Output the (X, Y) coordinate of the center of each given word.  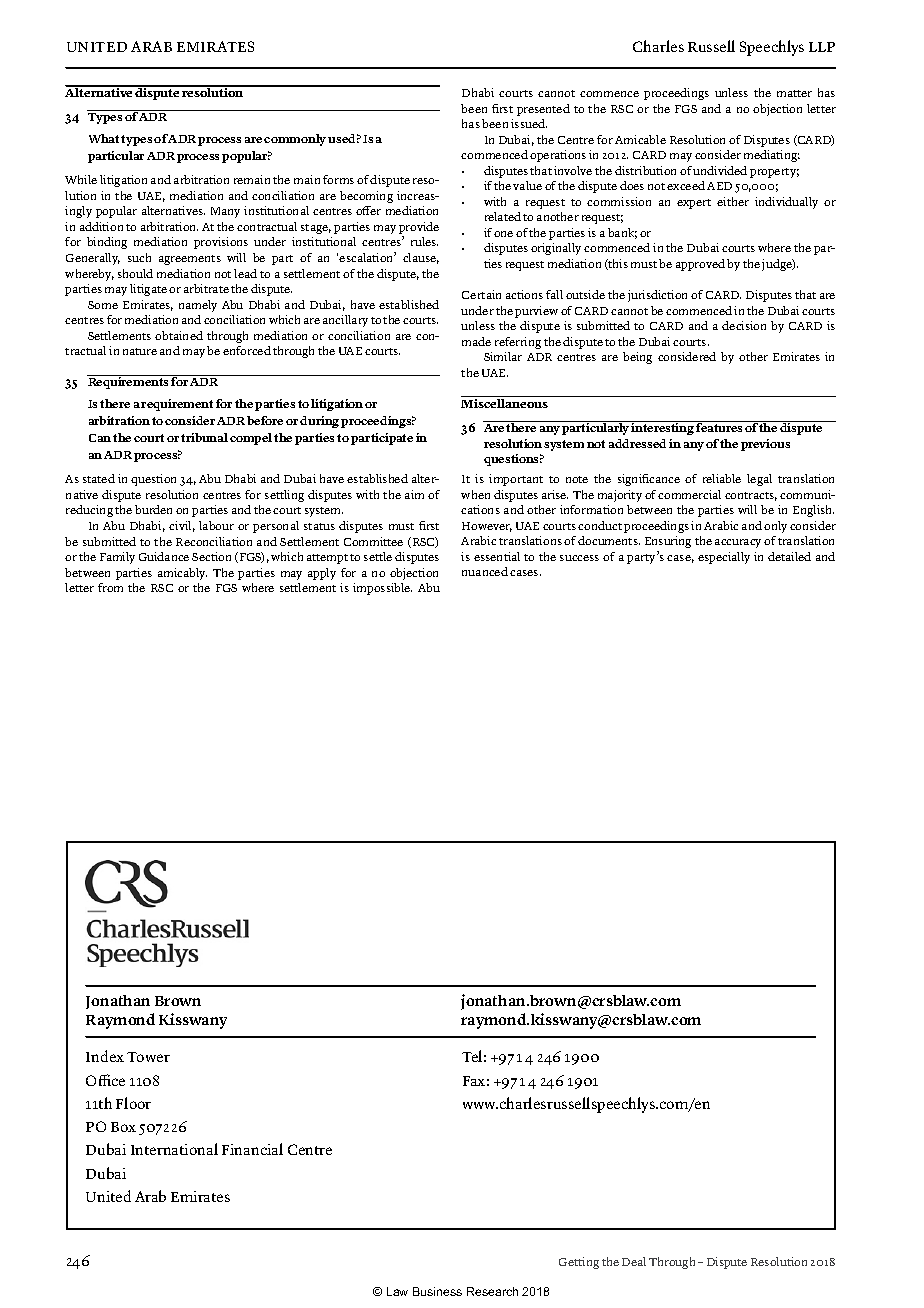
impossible (382, 589)
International (174, 1149)
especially (724, 558)
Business (437, 1291)
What (104, 138)
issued (529, 123)
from (110, 587)
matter (794, 93)
